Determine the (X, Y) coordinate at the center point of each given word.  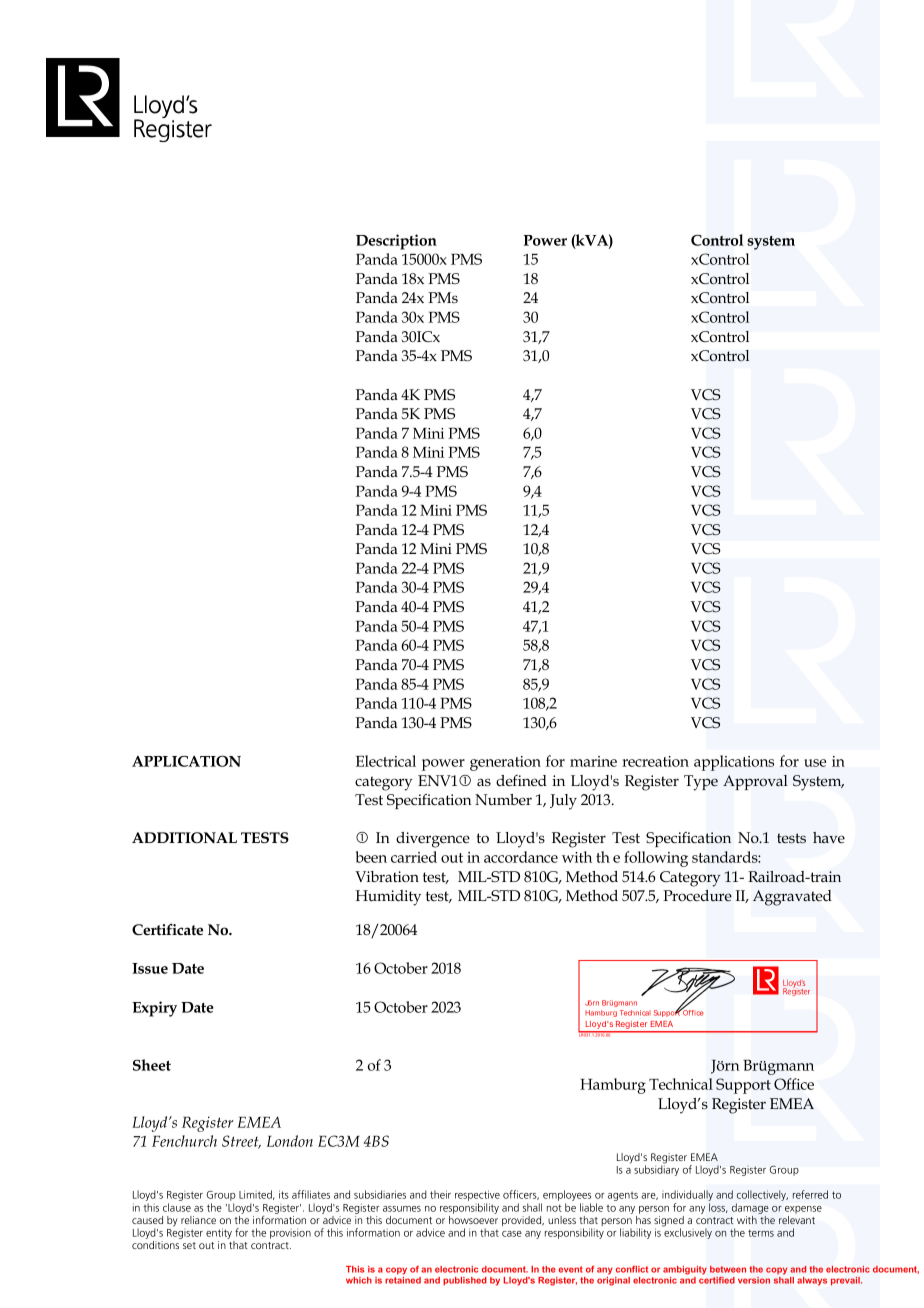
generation (505, 763)
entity (220, 1235)
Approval (755, 782)
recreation (655, 761)
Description (396, 242)
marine (593, 761)
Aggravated (792, 898)
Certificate (167, 929)
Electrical (386, 761)
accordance (521, 857)
